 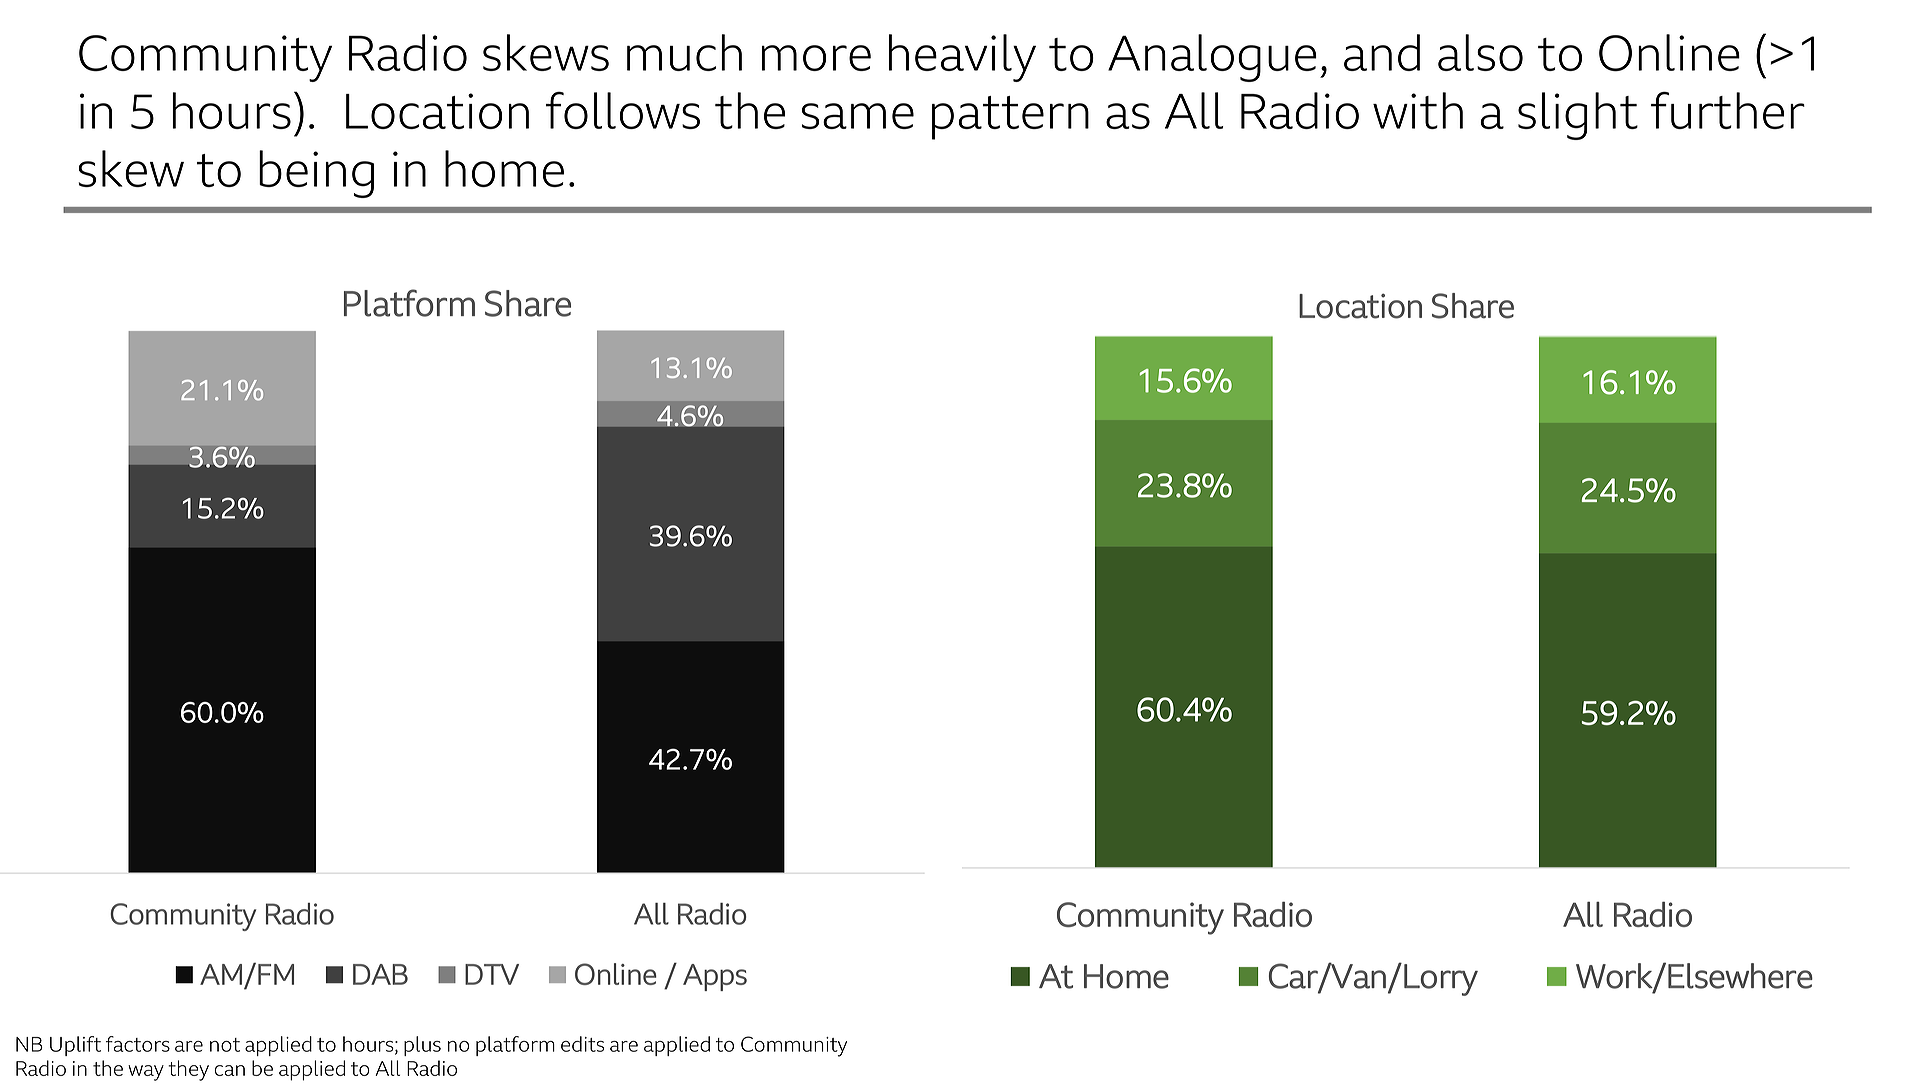 I want to click on follows, so click(x=623, y=110).
